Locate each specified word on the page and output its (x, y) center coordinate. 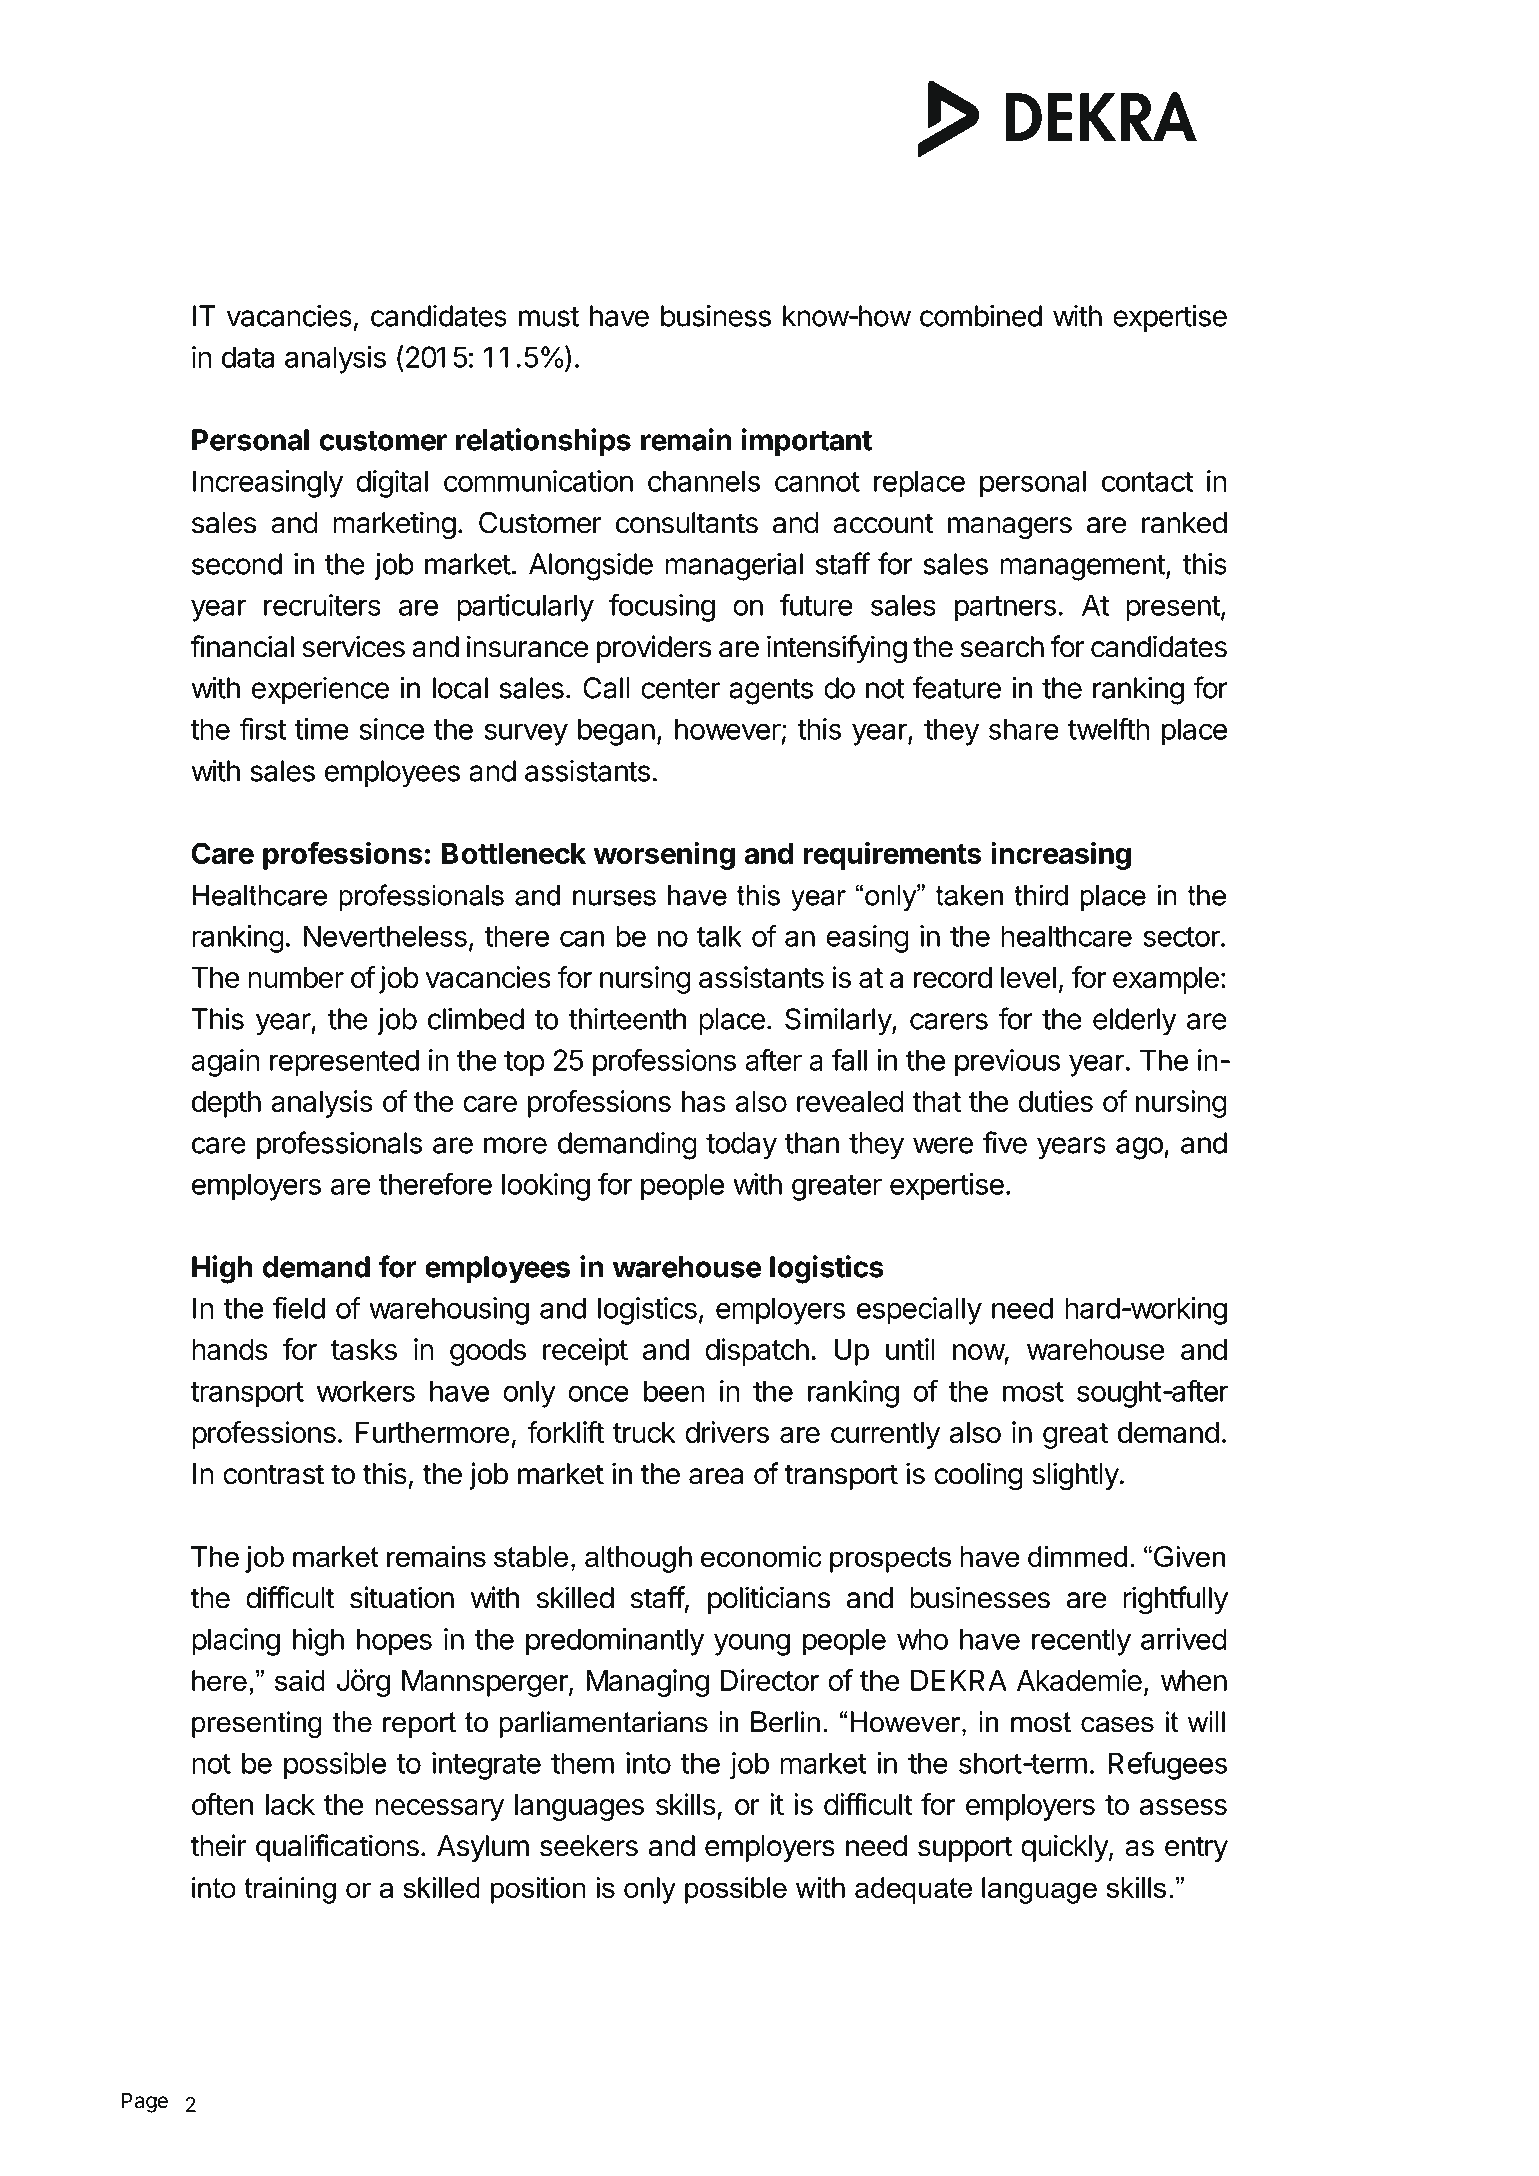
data (248, 357)
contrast (273, 1474)
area (716, 1476)
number (296, 977)
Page (144, 2103)
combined (981, 315)
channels (704, 481)
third (1041, 895)
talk (719, 936)
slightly (1076, 1476)
